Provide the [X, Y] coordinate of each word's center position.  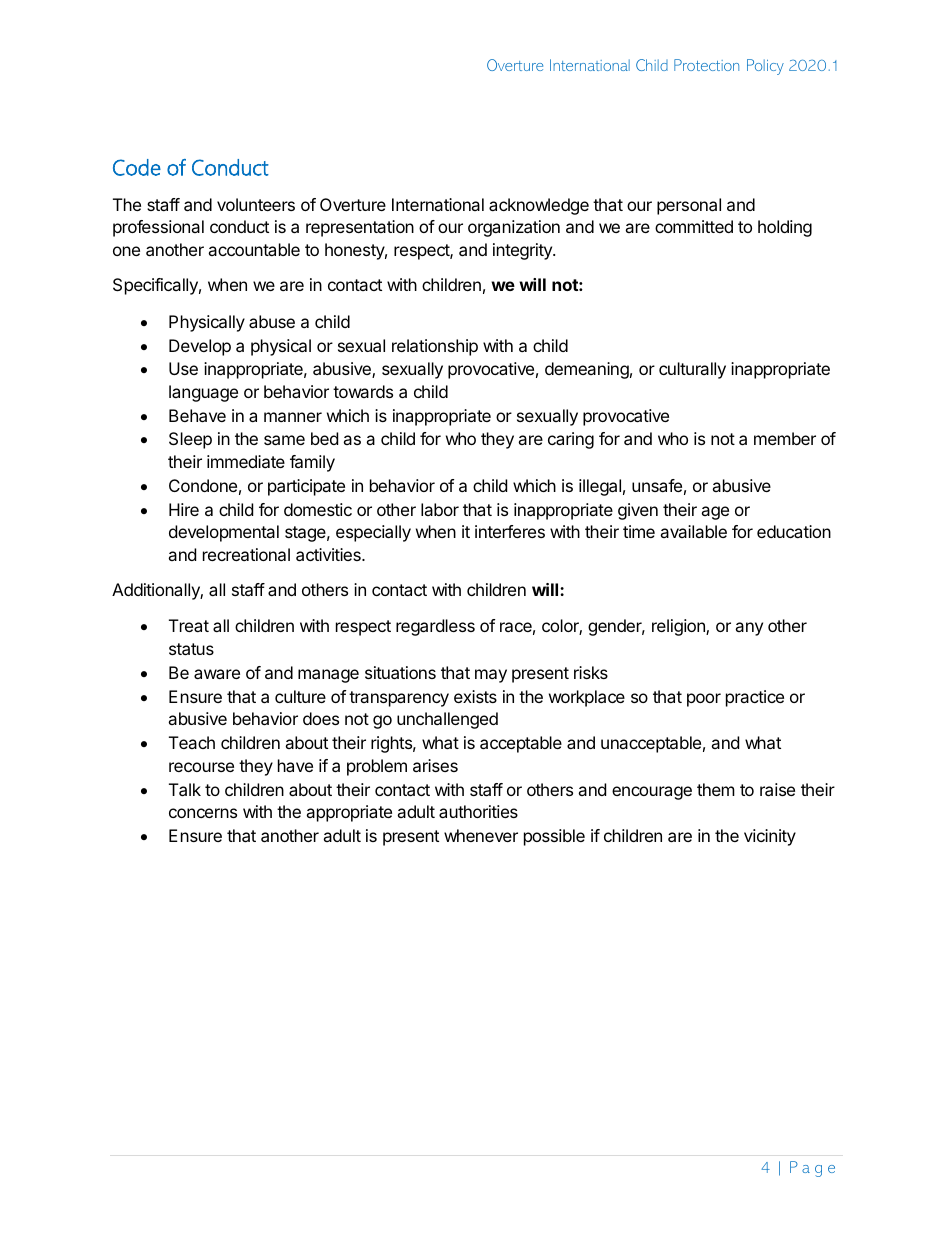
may [491, 676]
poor [704, 700]
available [693, 531]
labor [440, 509]
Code [137, 167]
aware [217, 674]
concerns [203, 813]
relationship [435, 347]
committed [694, 226]
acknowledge [539, 206]
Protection [706, 65]
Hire [184, 509]
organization [514, 228]
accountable [254, 249]
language [203, 393]
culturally [692, 370]
